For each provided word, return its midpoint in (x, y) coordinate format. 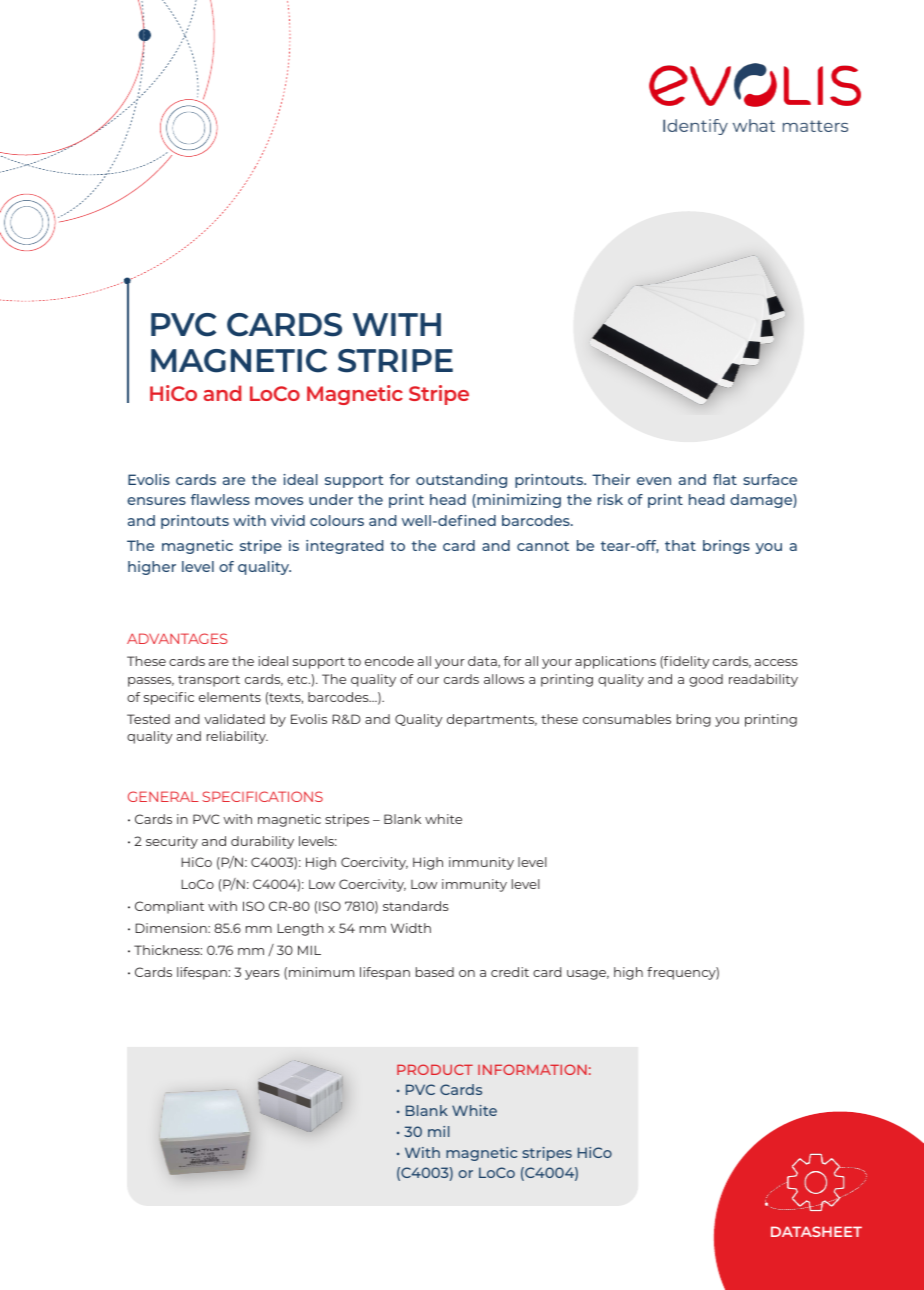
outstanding (461, 481)
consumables (627, 719)
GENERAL (163, 796)
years (262, 975)
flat (725, 479)
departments (492, 720)
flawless (220, 499)
